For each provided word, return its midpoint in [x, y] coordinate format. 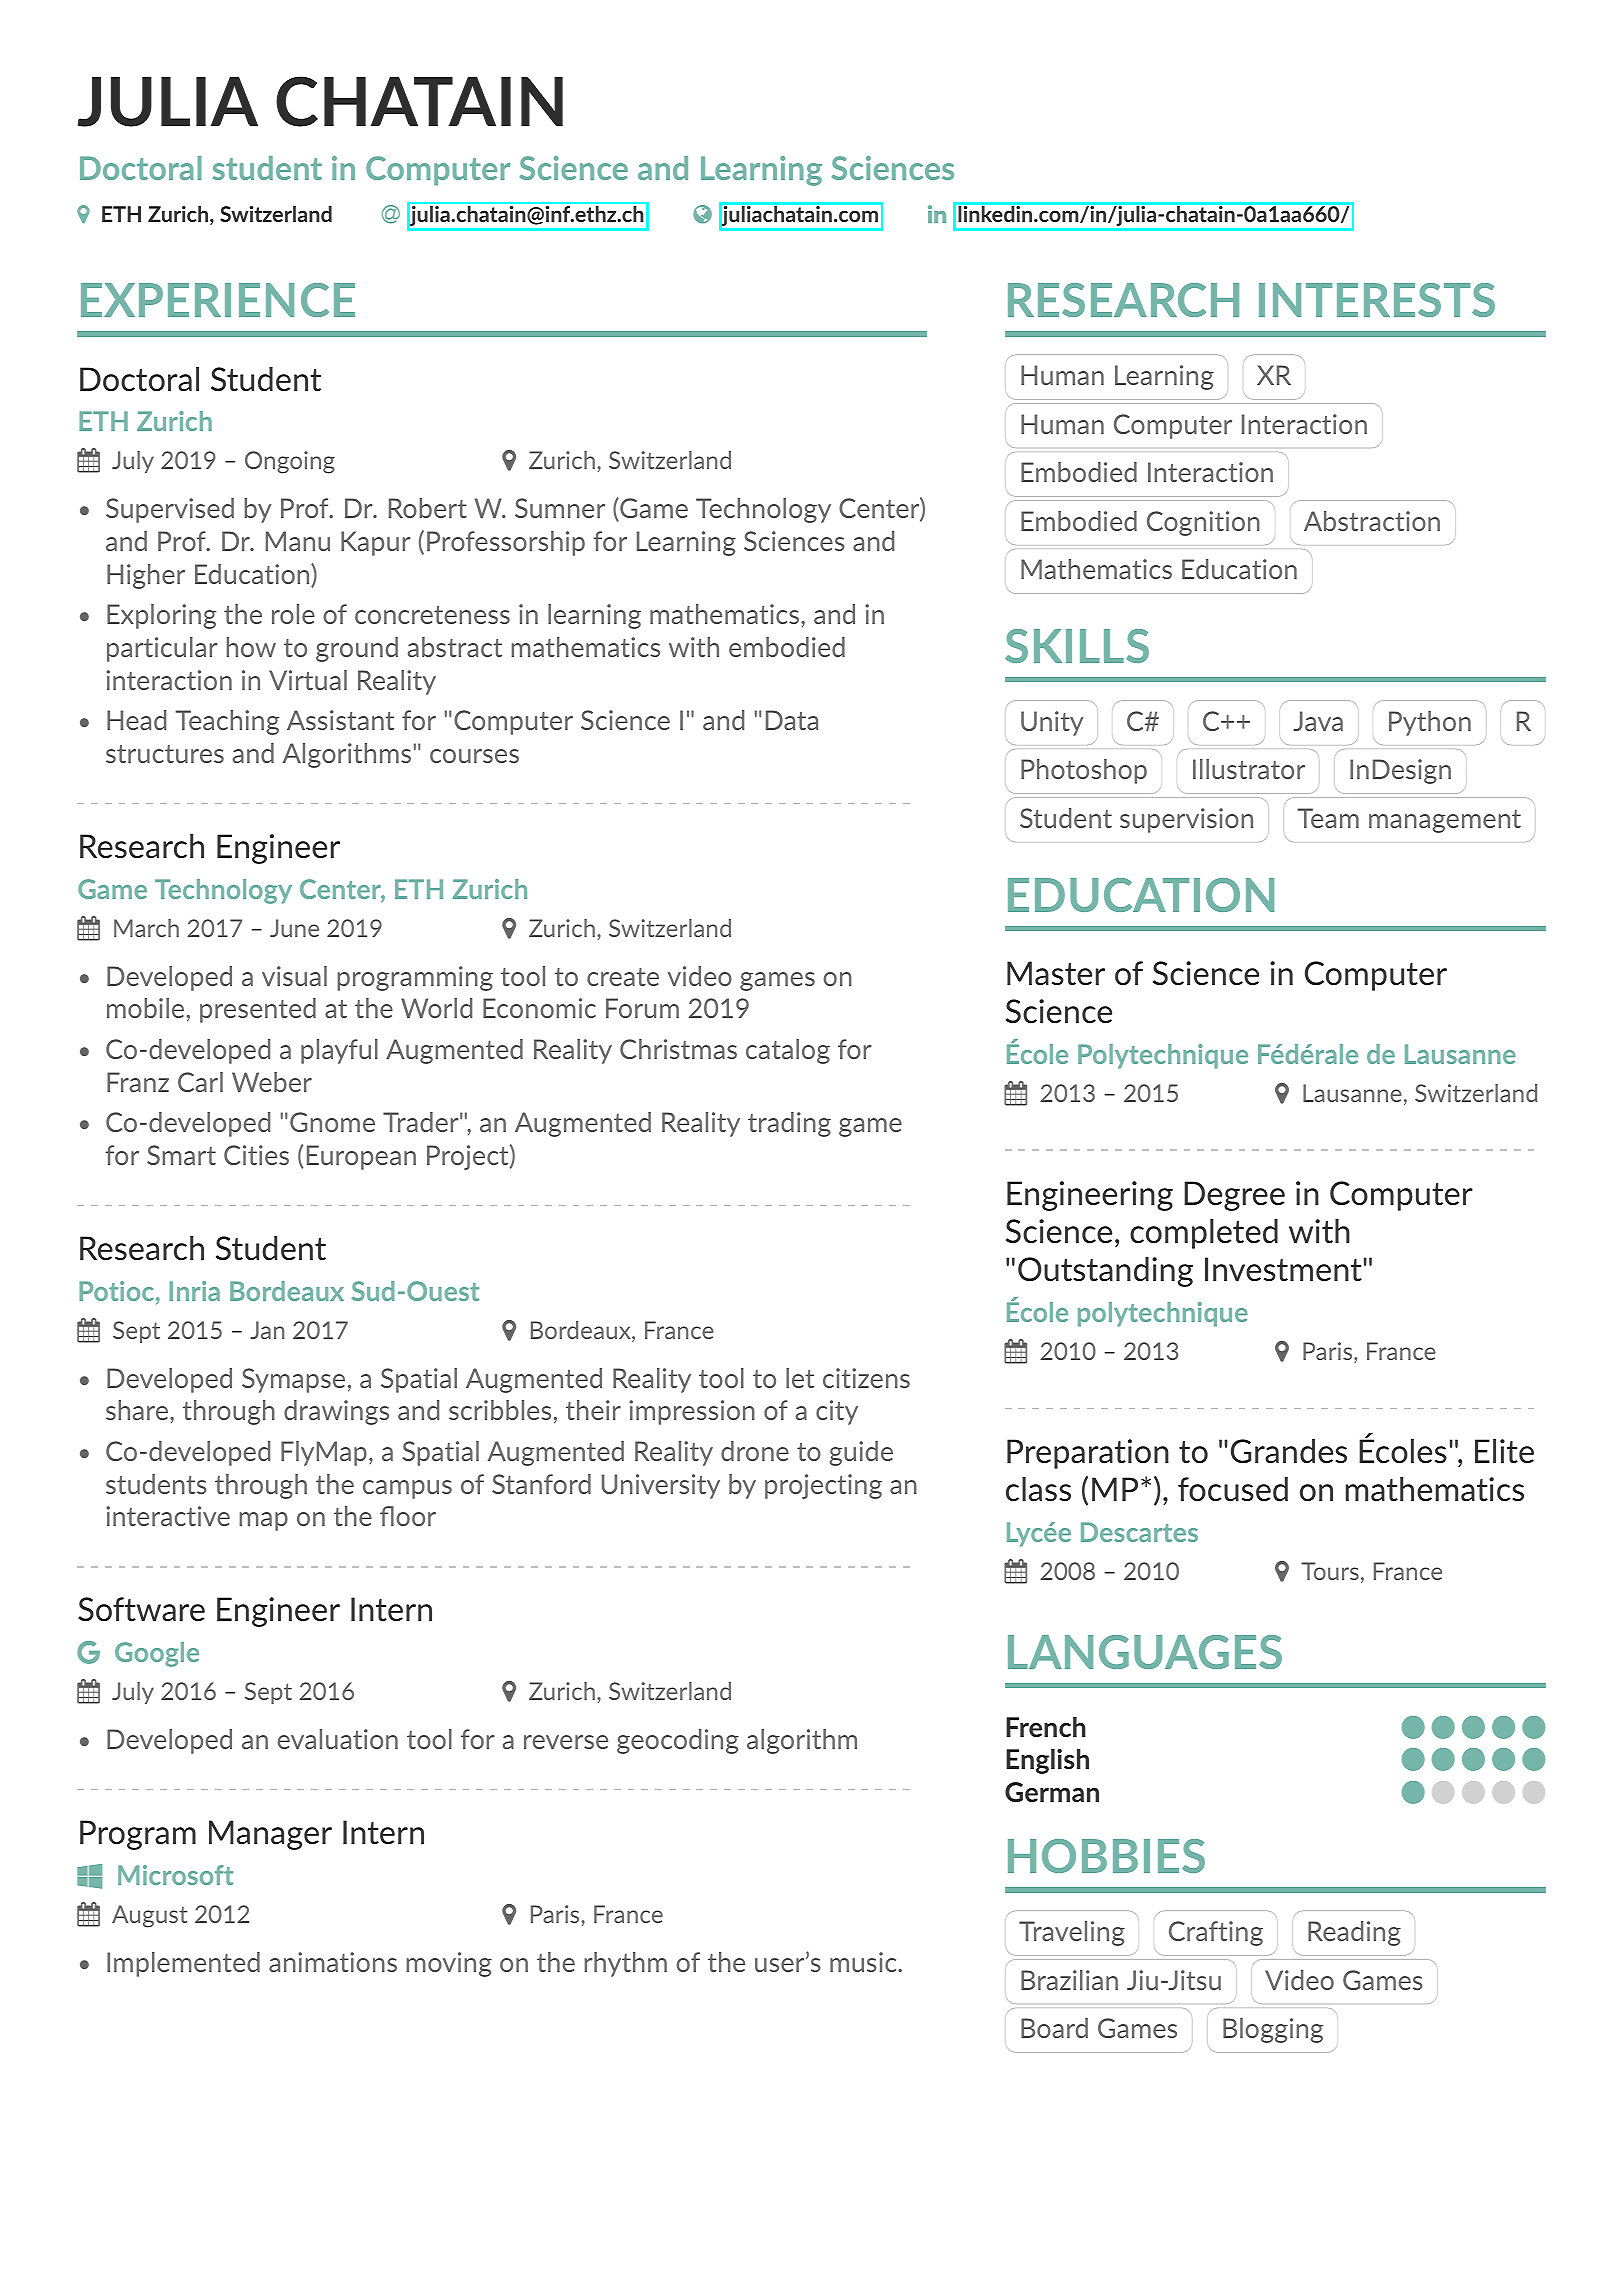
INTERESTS [1377, 300]
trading [789, 1124]
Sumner [560, 508]
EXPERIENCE [218, 300]
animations [333, 1962]
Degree [1234, 1196]
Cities [256, 1155]
